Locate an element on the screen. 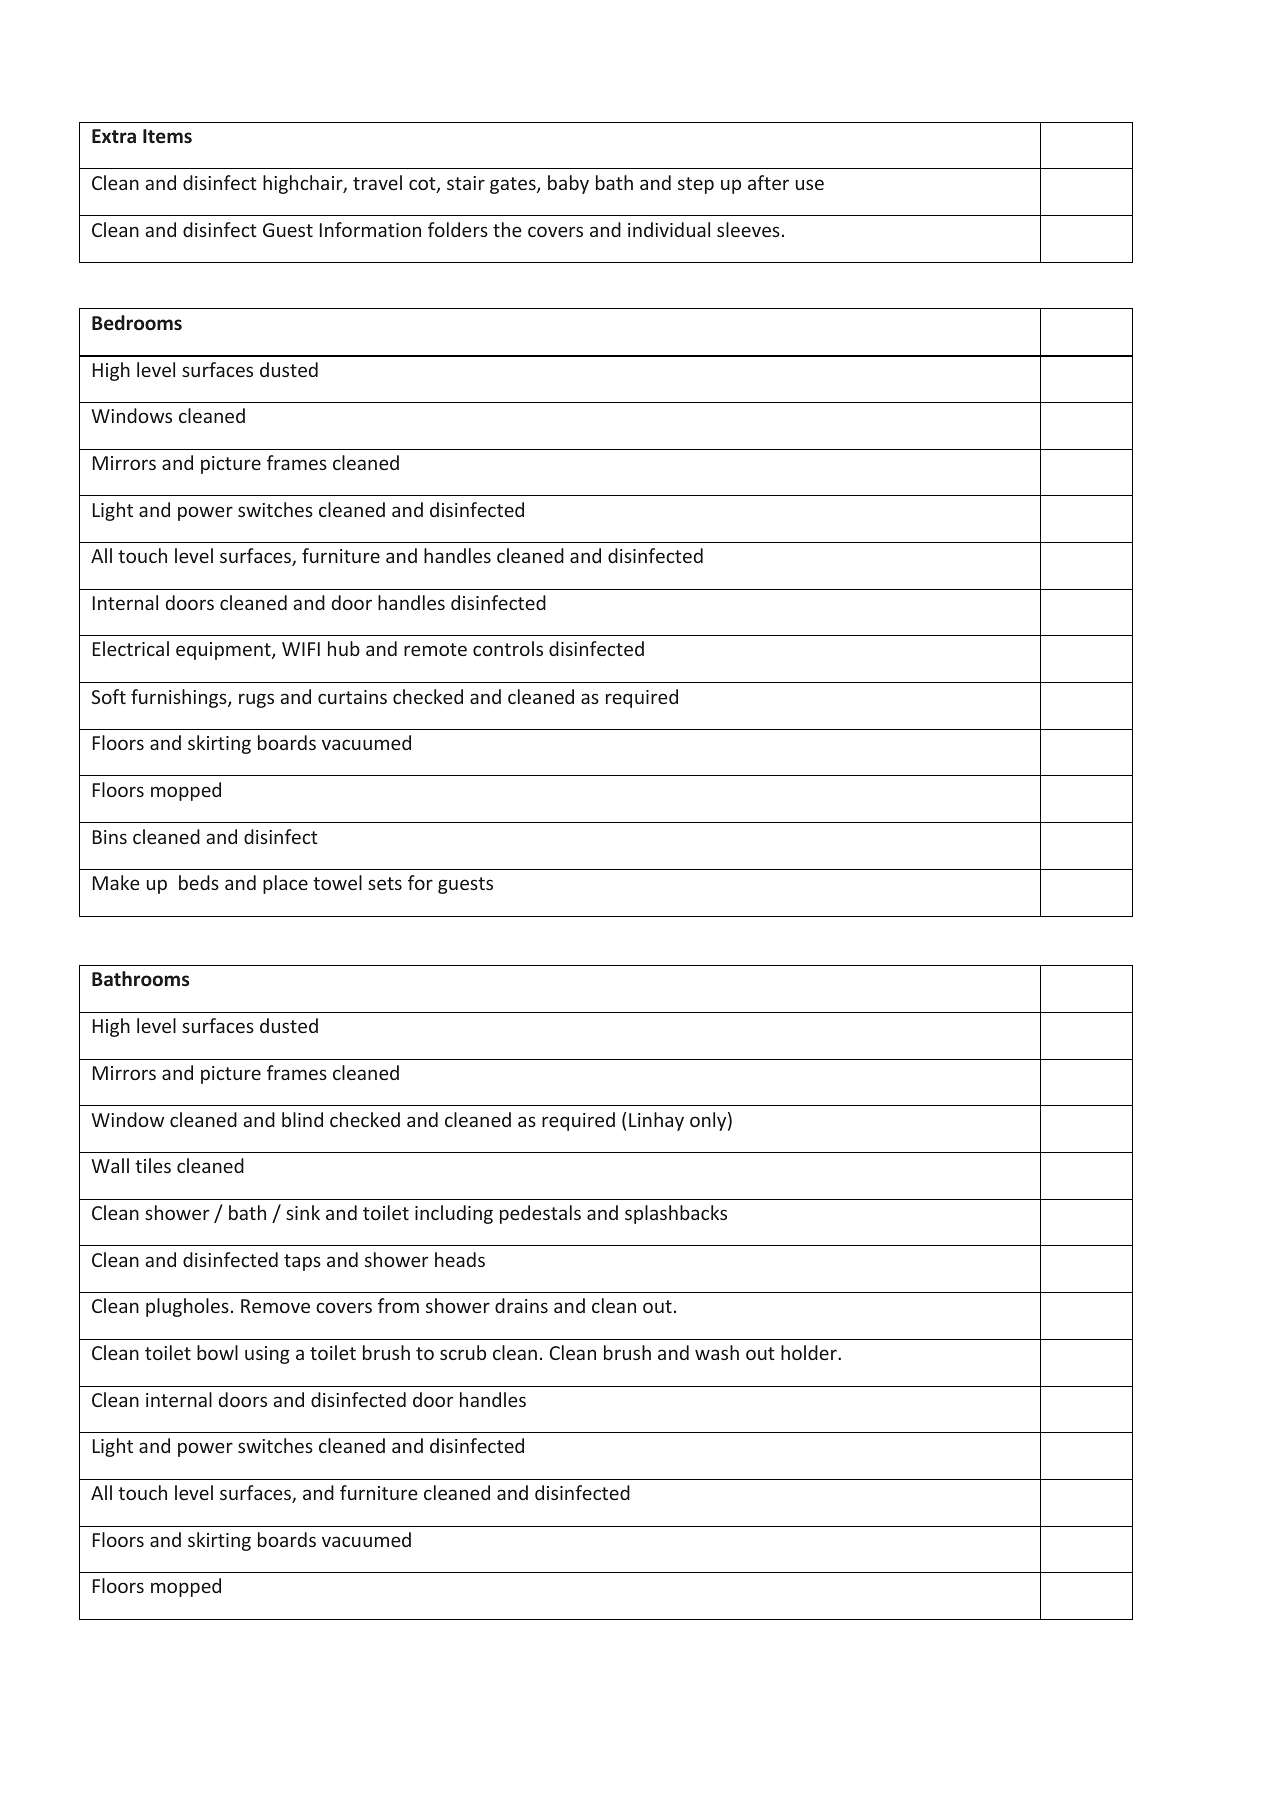 The height and width of the screenshot is (1814, 1282). scrub is located at coordinates (463, 1352).
